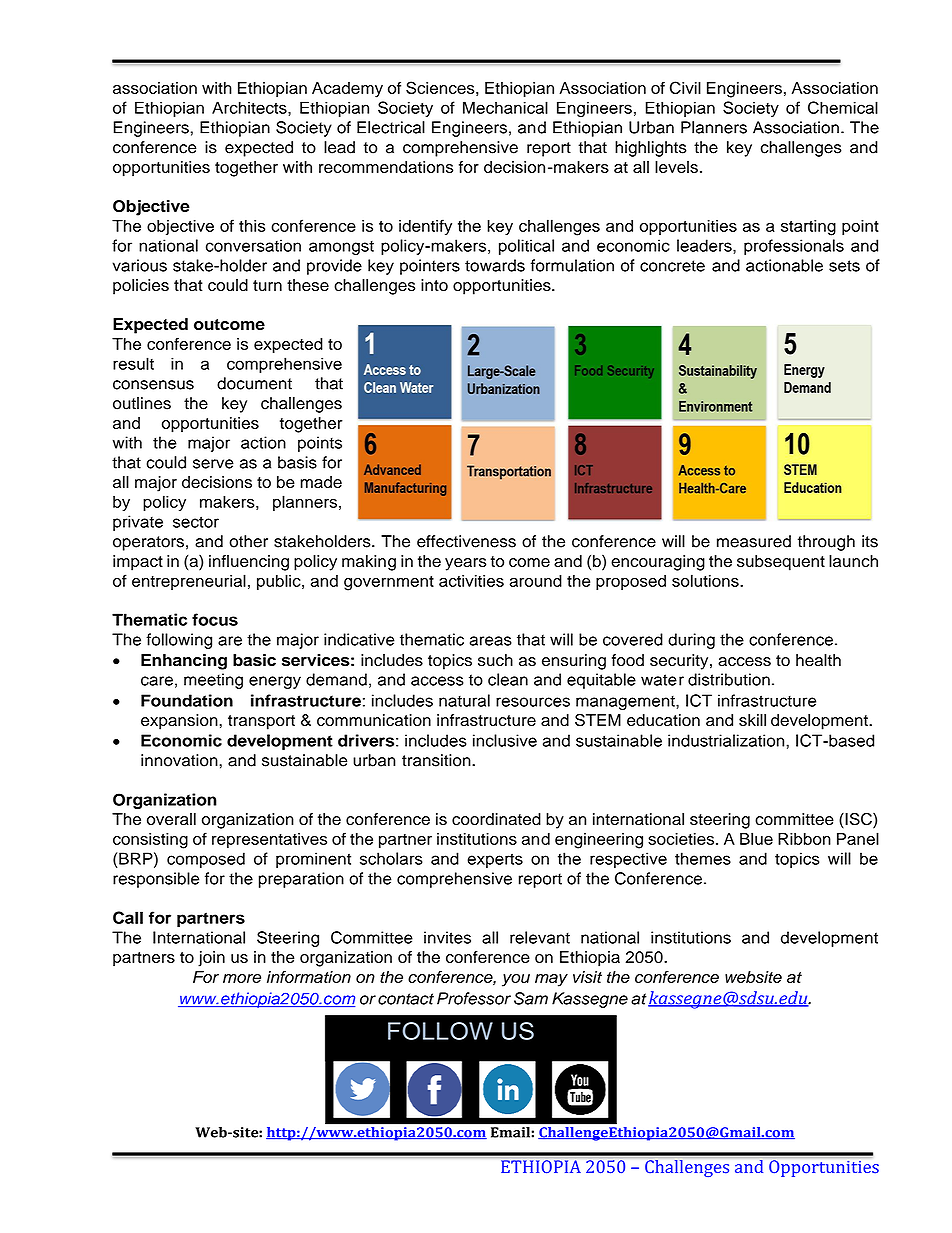  Describe the element at coordinates (516, 980) in the image. I see `you` at that location.
